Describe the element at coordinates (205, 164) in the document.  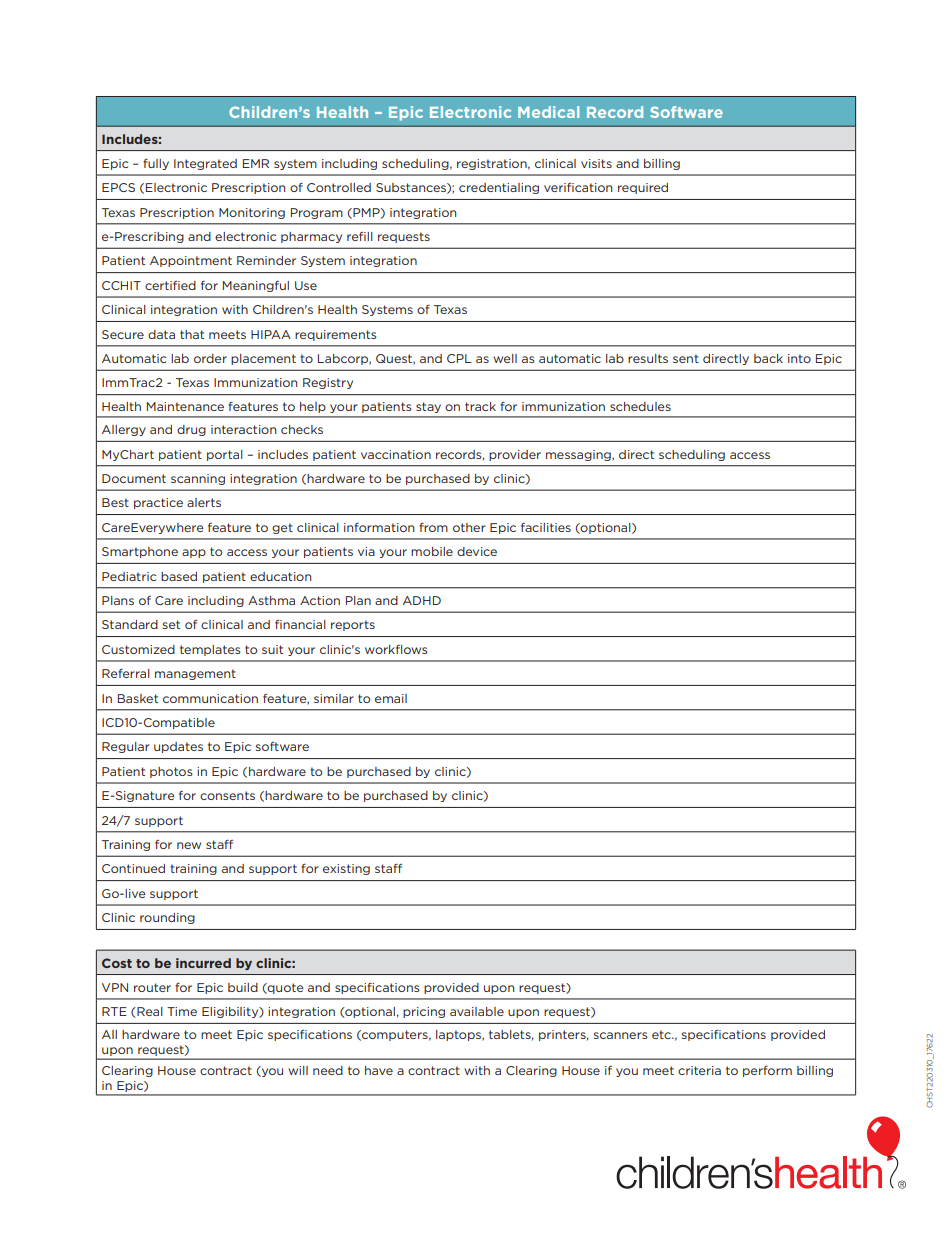
I see `Integrated` at that location.
